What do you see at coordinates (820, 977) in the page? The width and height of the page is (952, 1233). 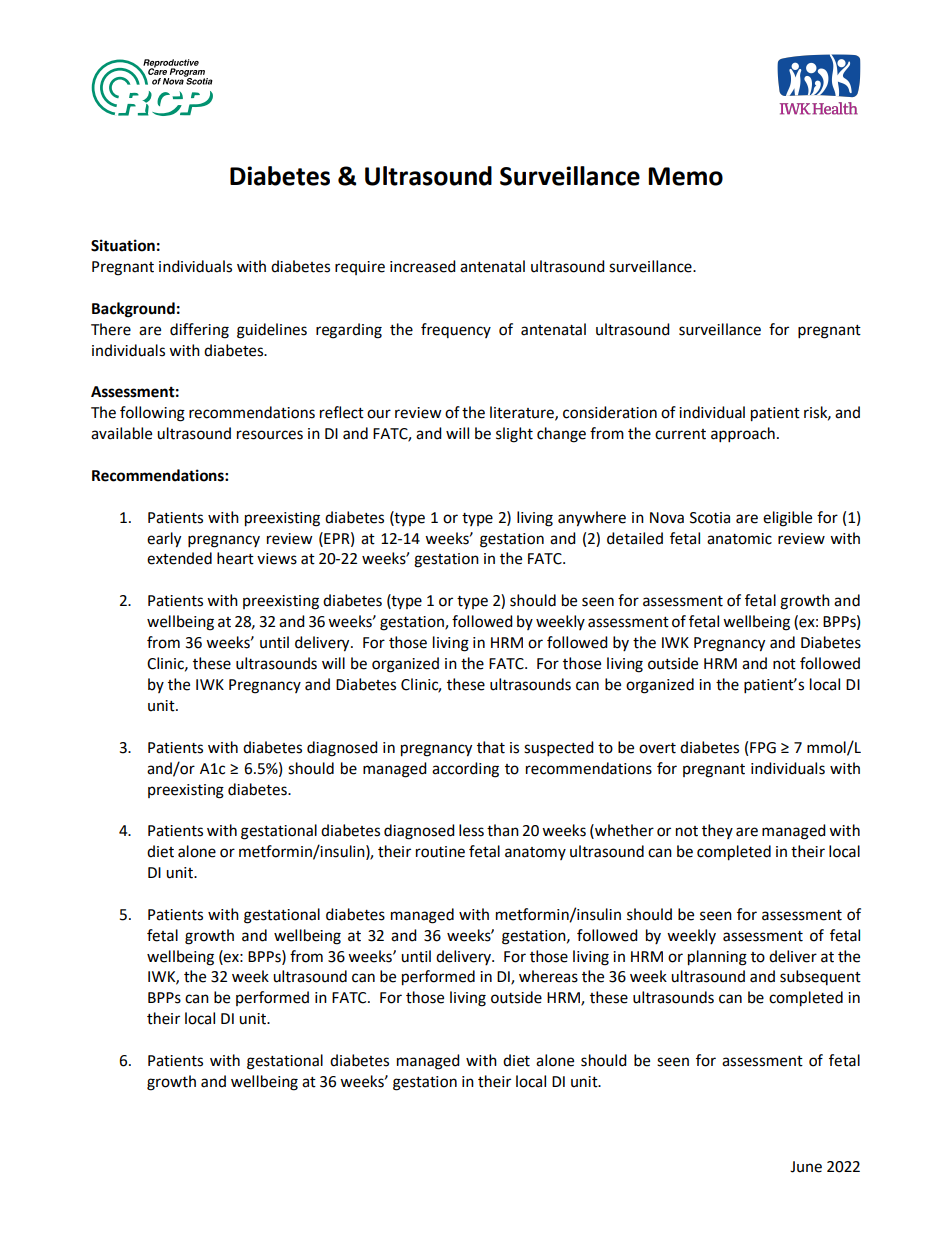 I see `subsequent` at bounding box center [820, 977].
